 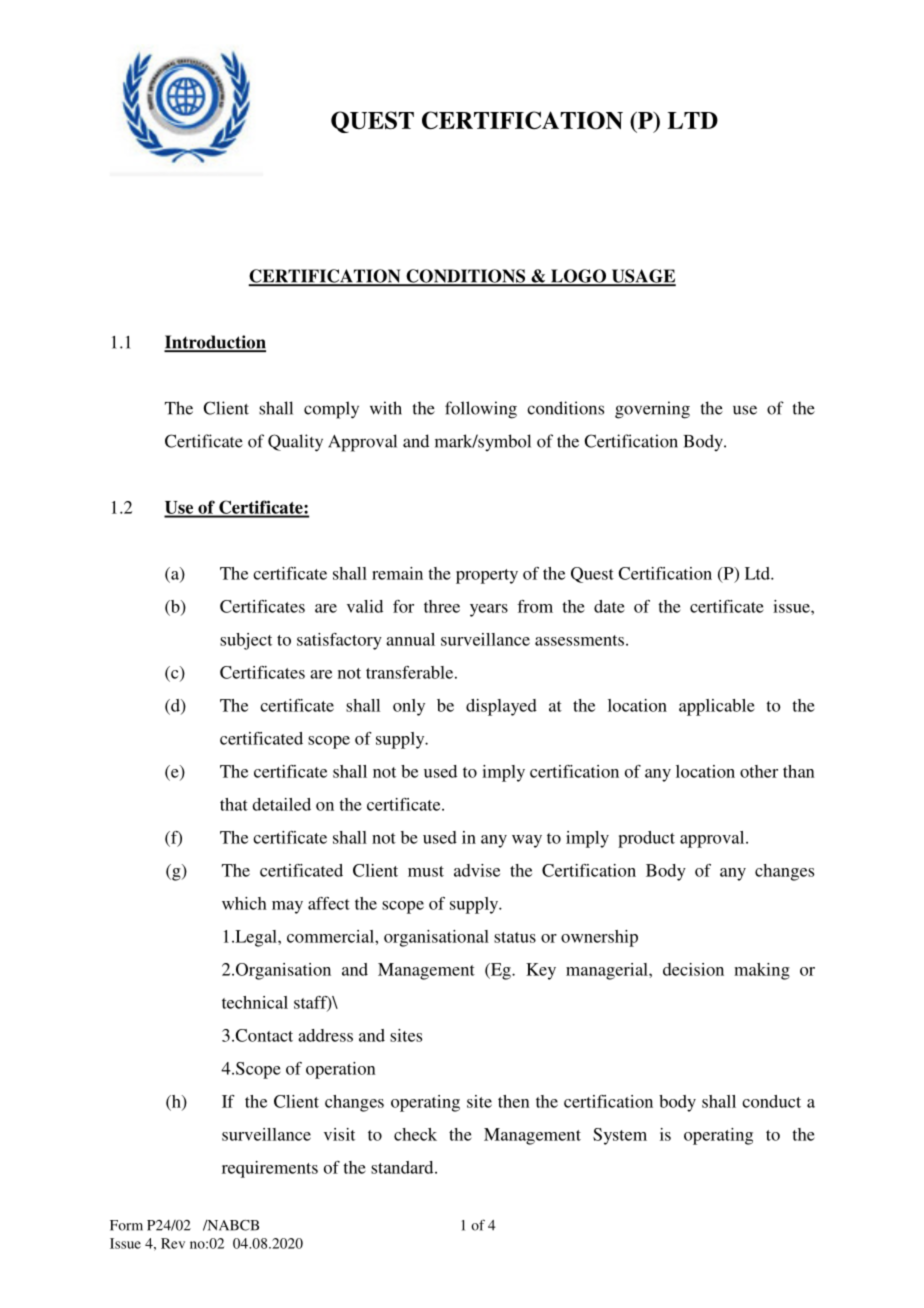 I want to click on date, so click(x=609, y=606).
